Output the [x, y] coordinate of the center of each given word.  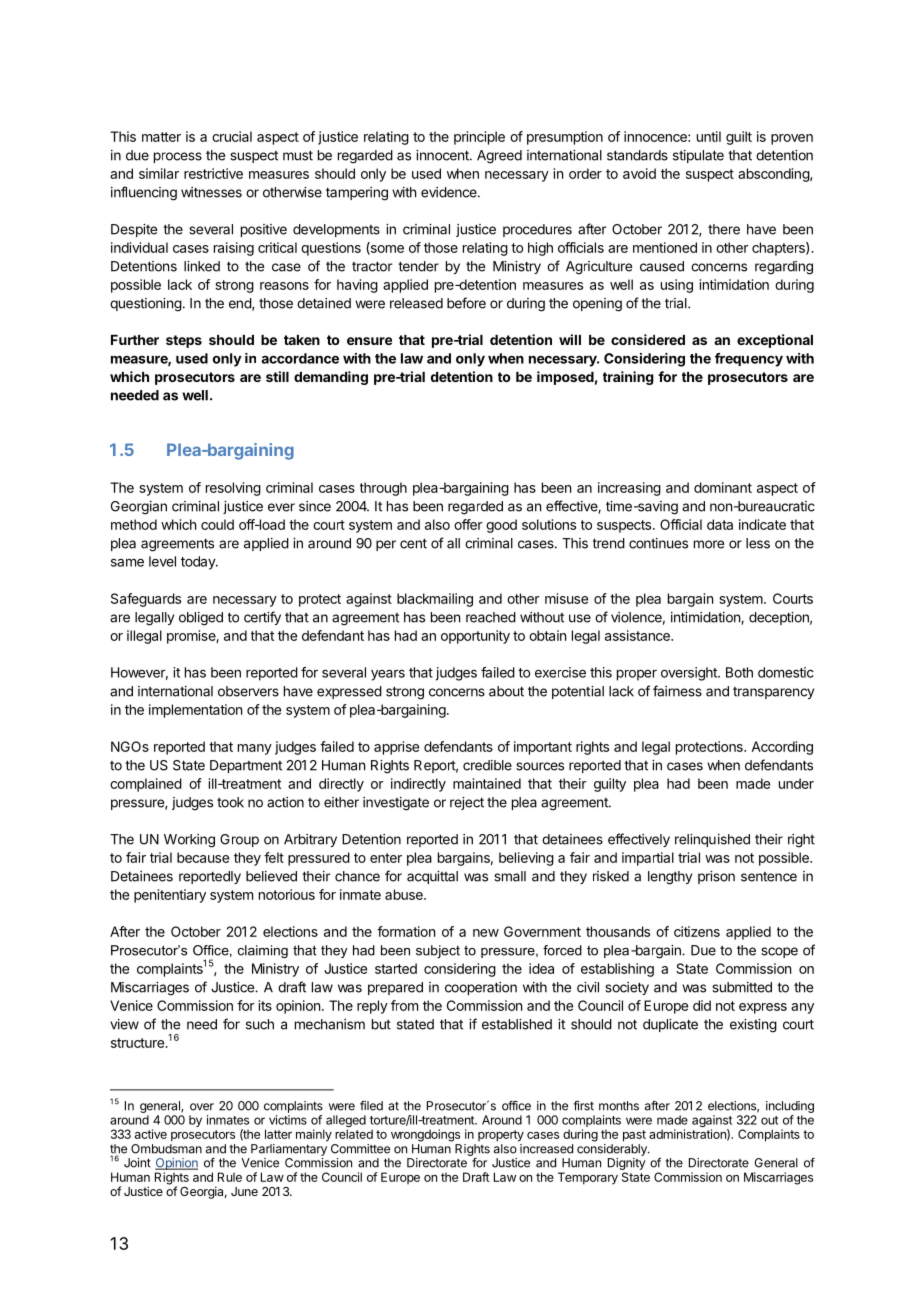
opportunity [475, 637]
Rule [230, 1177]
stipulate [698, 156]
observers [248, 691]
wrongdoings [425, 1135]
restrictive [213, 173]
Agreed [499, 157]
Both [739, 672]
